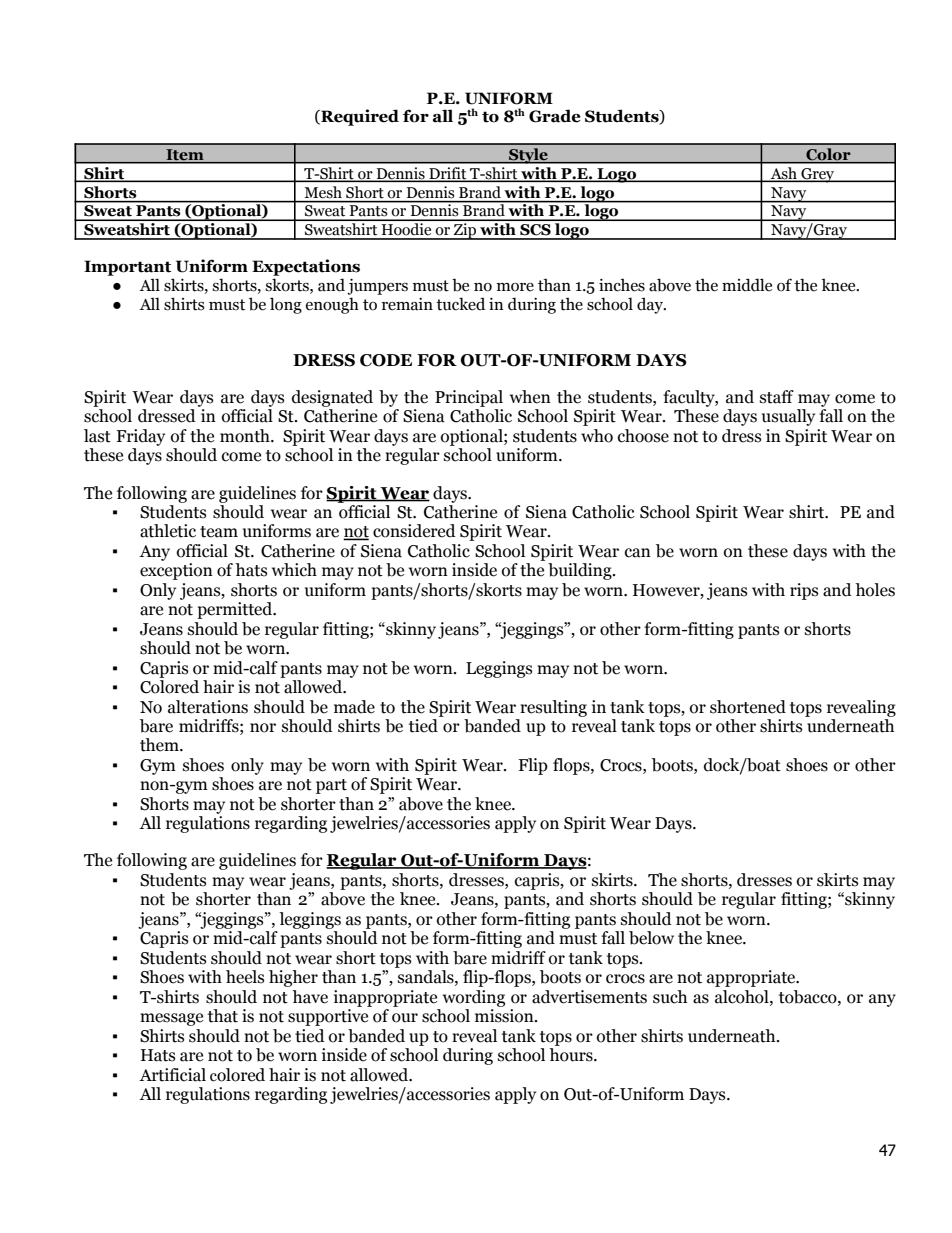  What do you see at coordinates (804, 591) in the page?
I see `rips` at bounding box center [804, 591].
